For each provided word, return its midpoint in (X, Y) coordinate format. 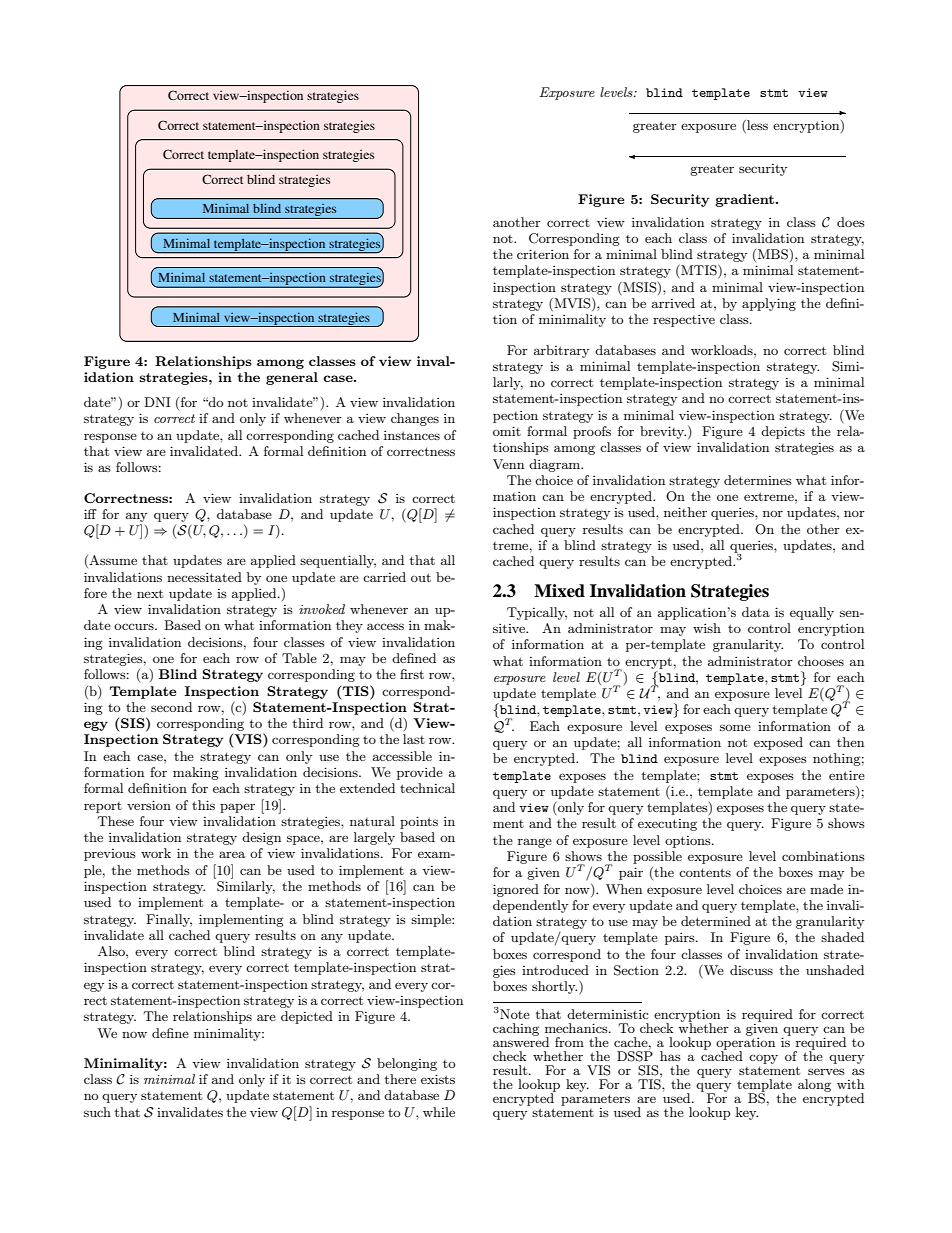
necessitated (204, 577)
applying (769, 304)
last (414, 739)
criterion (543, 254)
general (292, 378)
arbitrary (561, 351)
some (735, 727)
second (171, 707)
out (421, 577)
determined (716, 921)
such (97, 1112)
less (756, 125)
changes (415, 419)
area (232, 854)
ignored (516, 890)
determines (758, 480)
